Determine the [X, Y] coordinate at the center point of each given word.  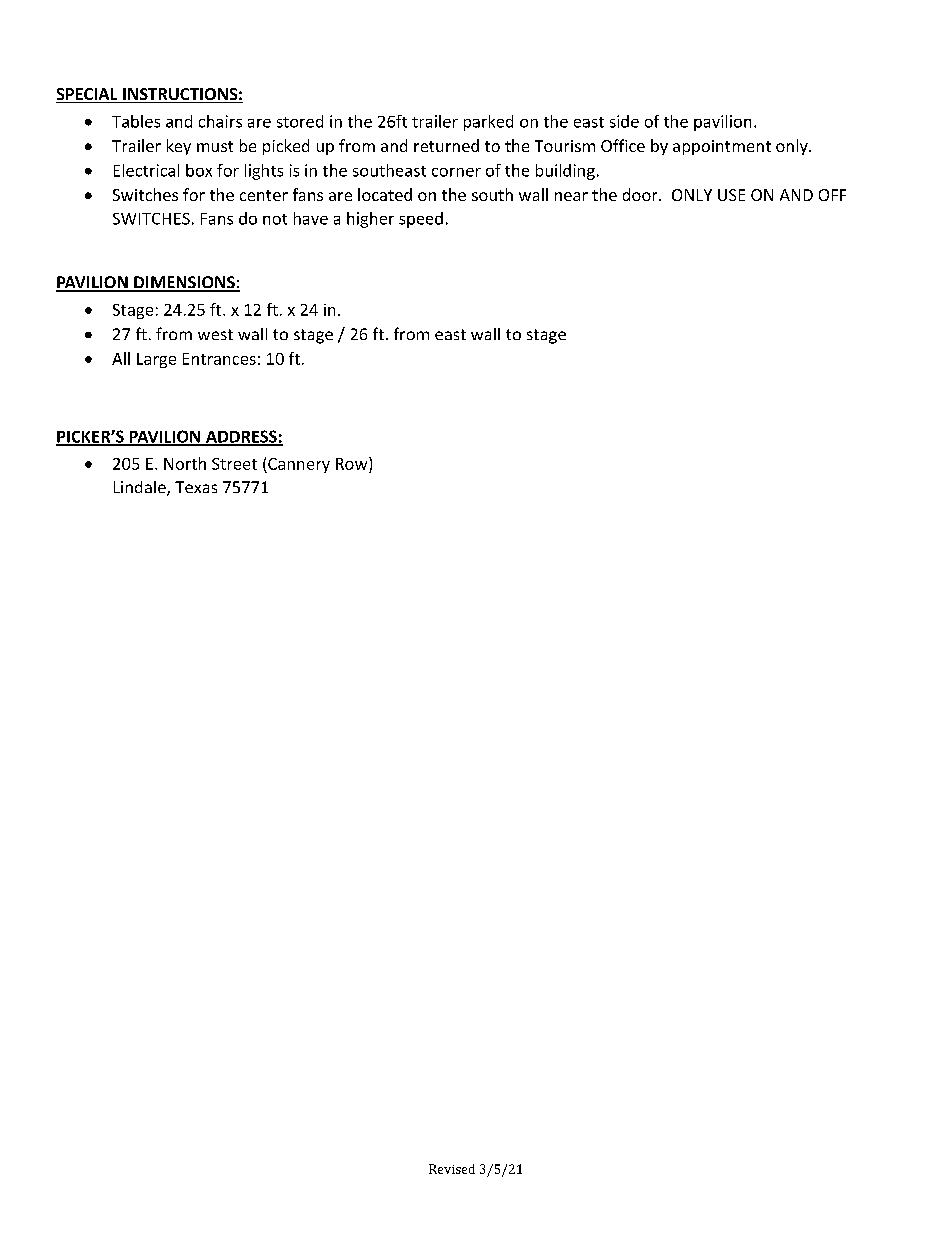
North [185, 463]
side [624, 121]
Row [353, 463]
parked [488, 123]
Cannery [298, 465]
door [641, 194]
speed [421, 220]
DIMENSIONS [184, 283]
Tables [136, 121]
